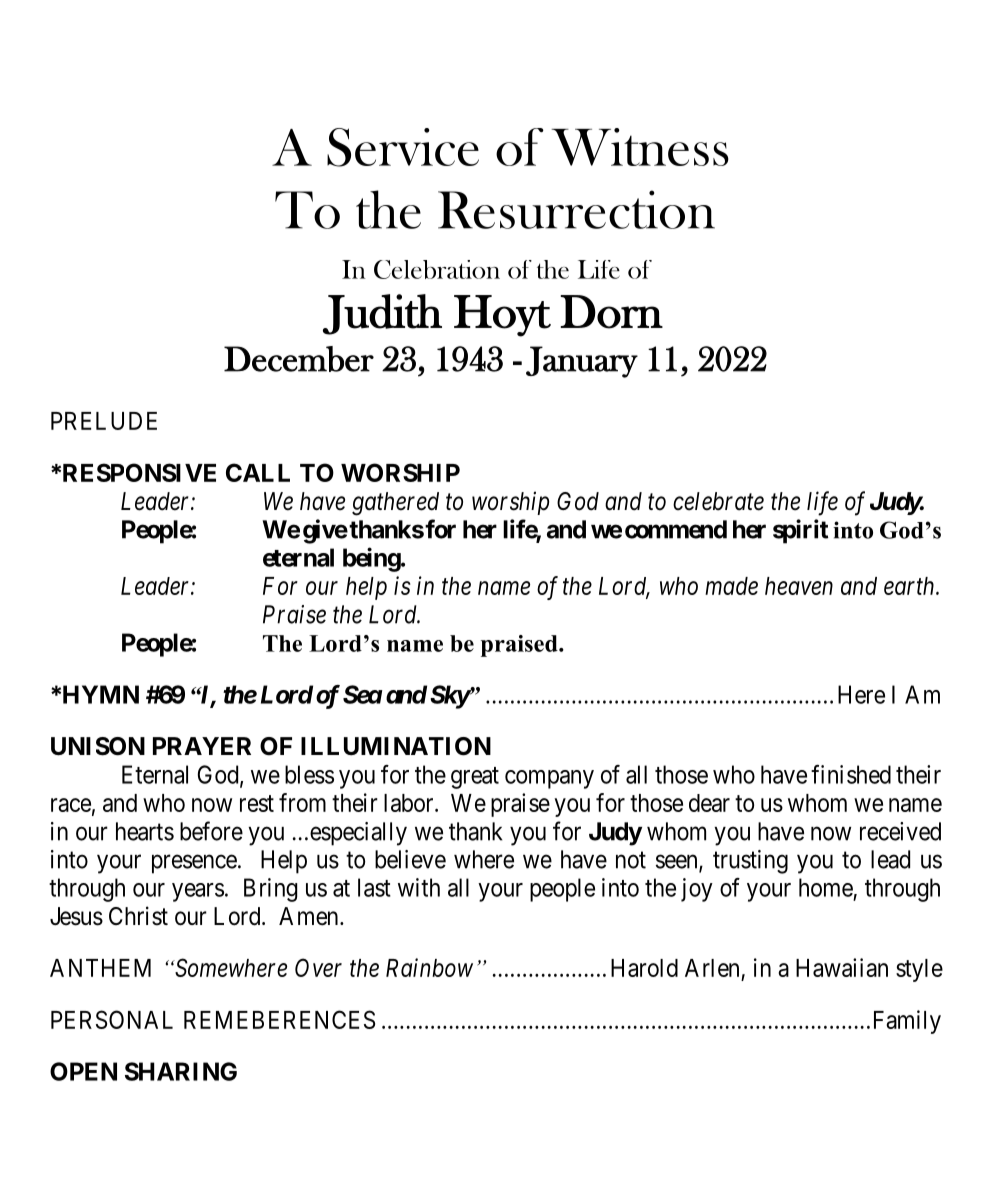  What do you see at coordinates (676, 529) in the screenshot?
I see `commend` at bounding box center [676, 529].
